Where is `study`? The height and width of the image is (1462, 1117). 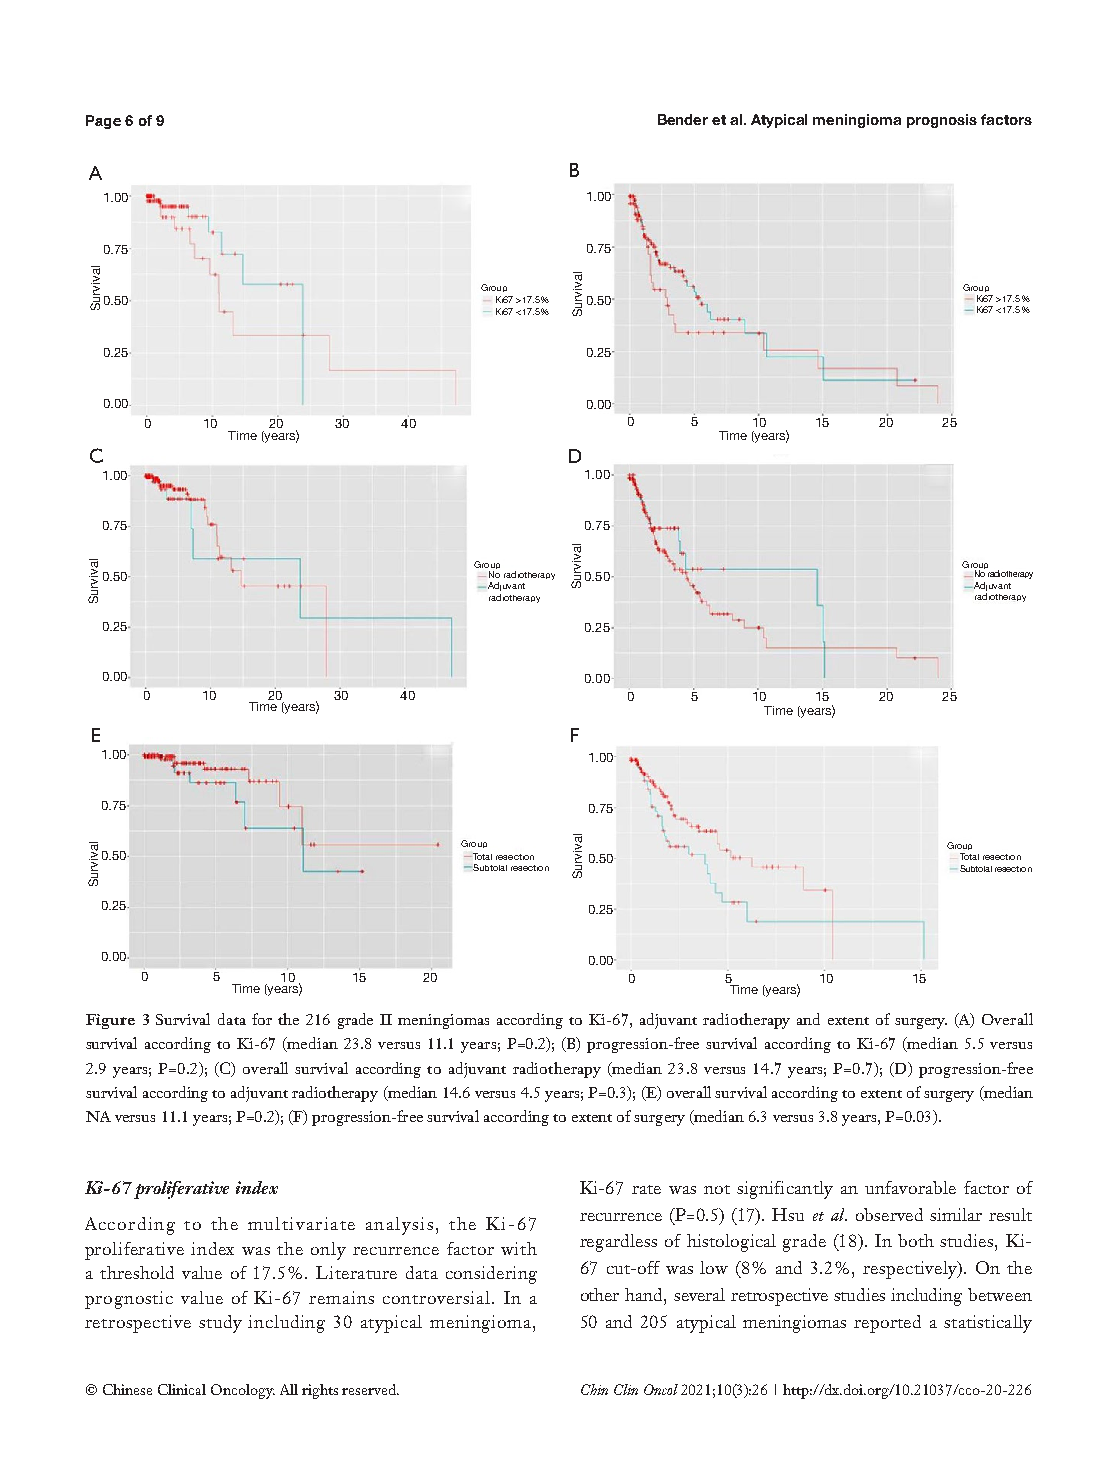 study is located at coordinates (220, 1324).
